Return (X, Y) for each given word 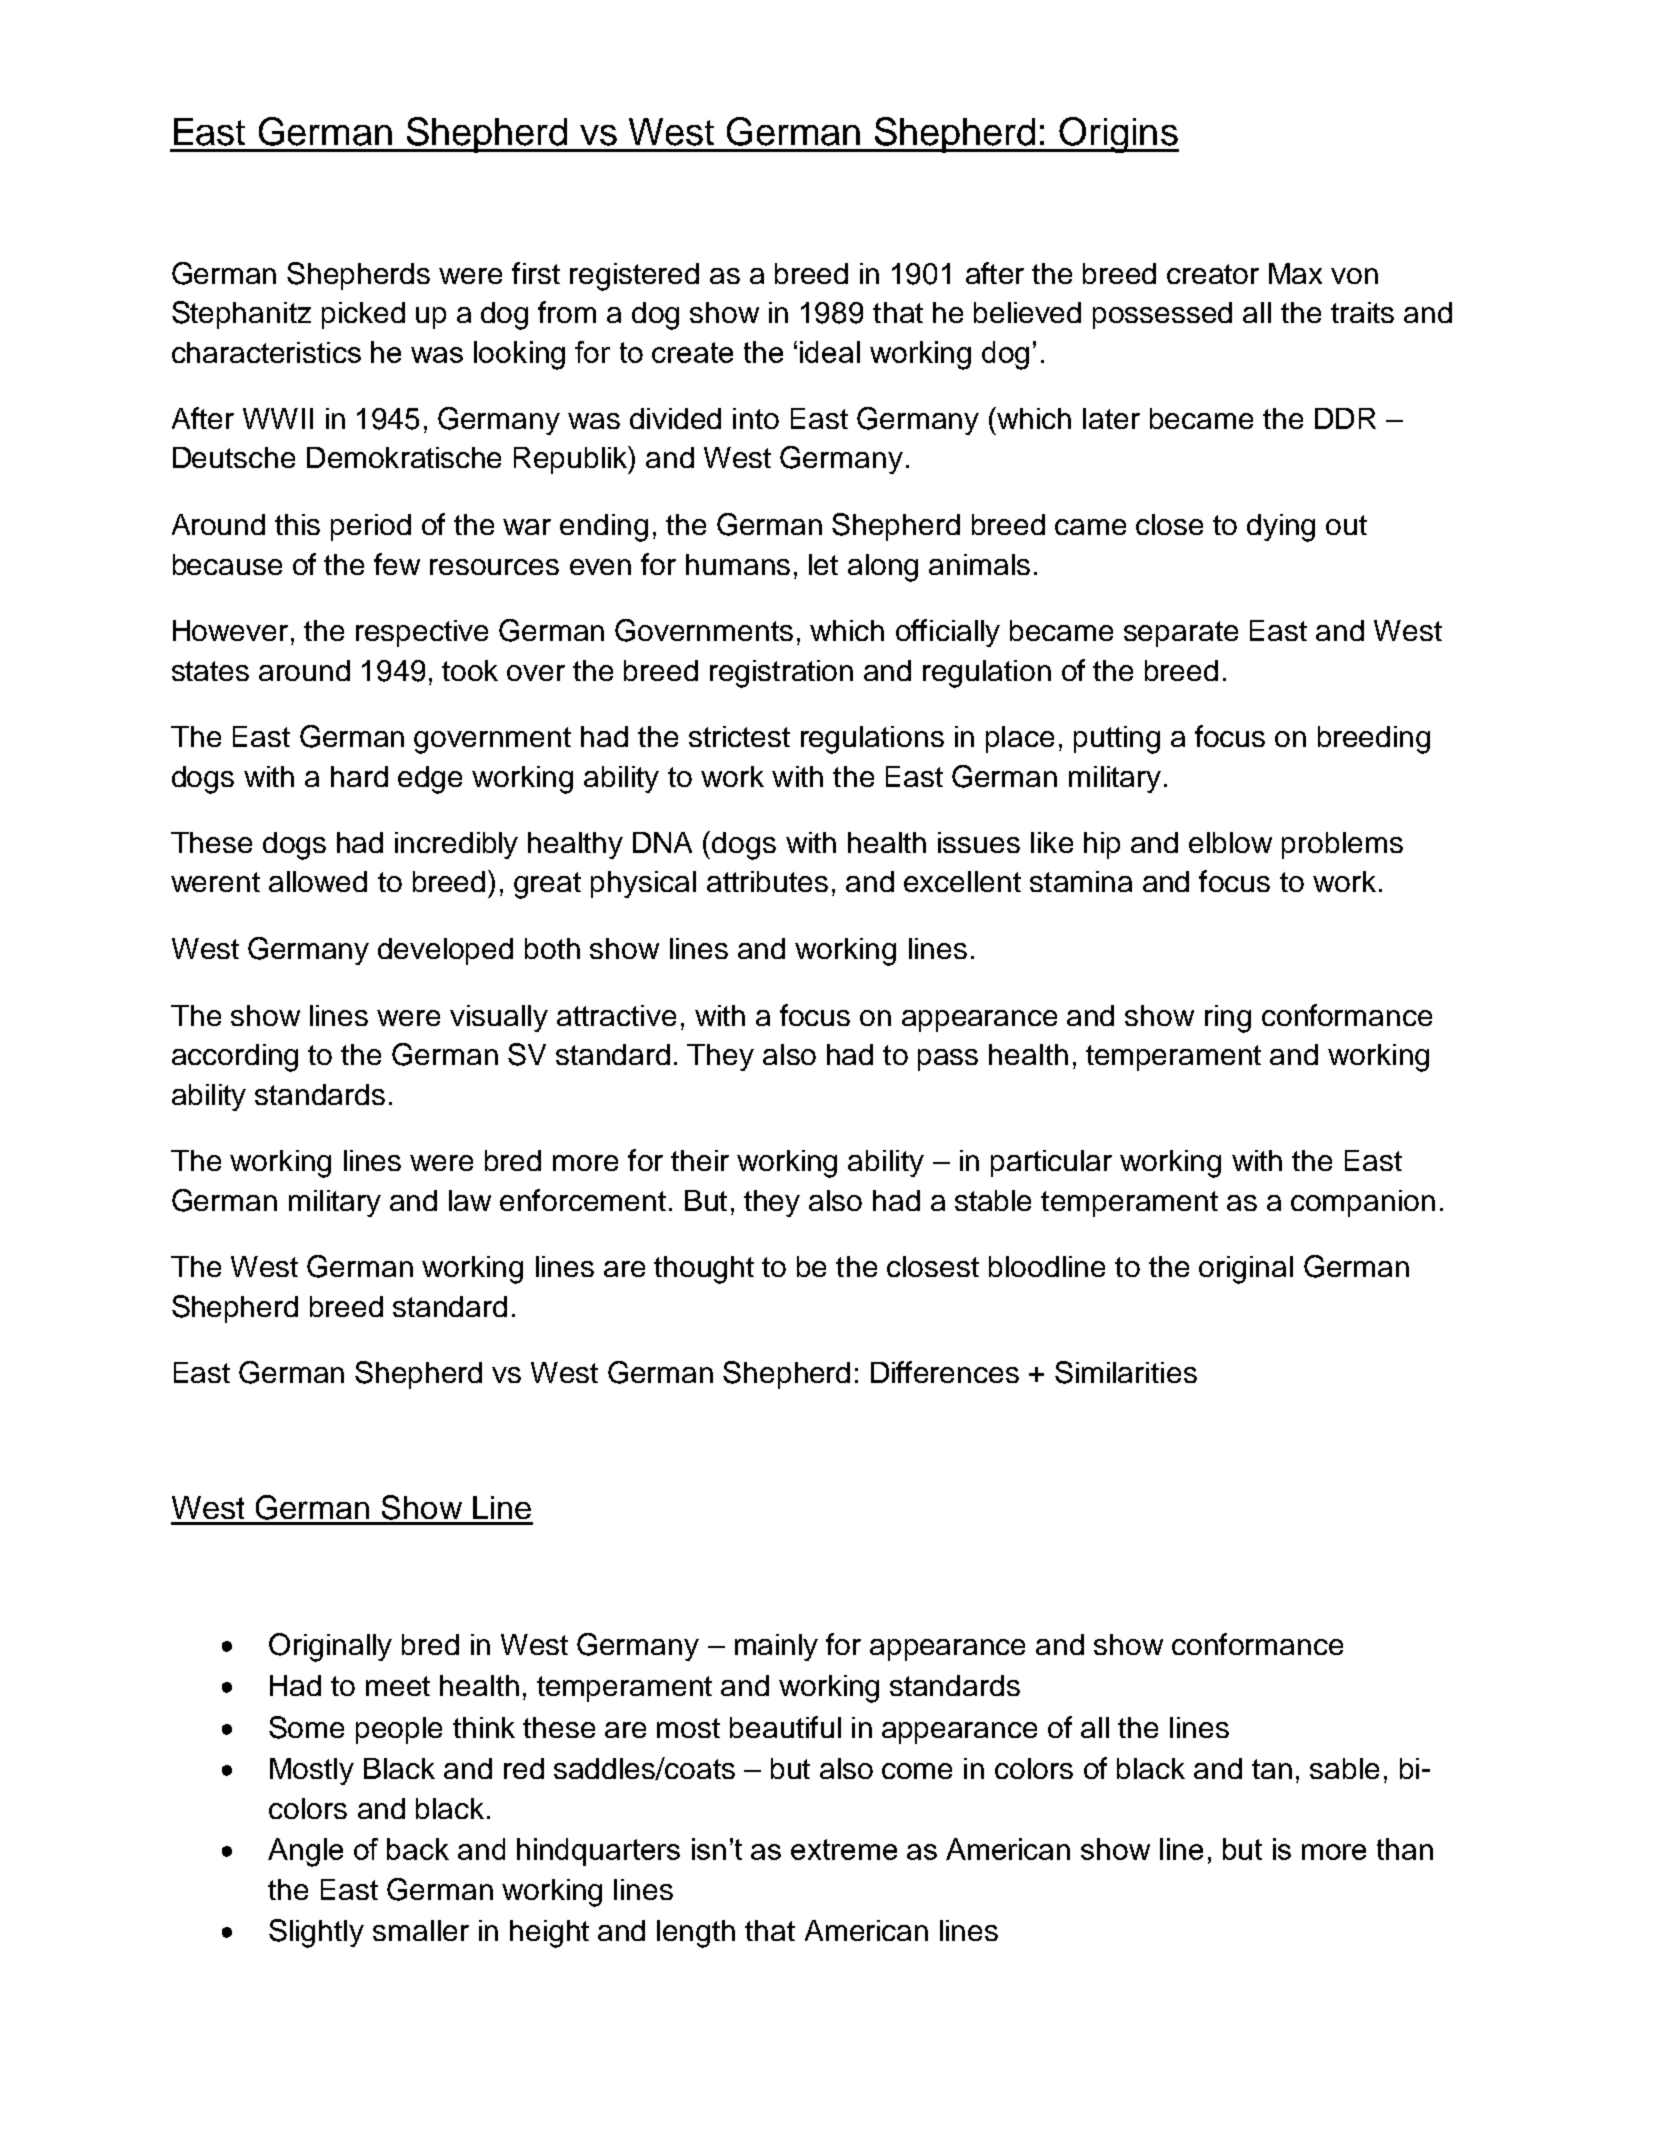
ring (1228, 1019)
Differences (945, 1372)
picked (363, 315)
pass (948, 1060)
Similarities (1126, 1372)
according (235, 1058)
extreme (844, 1849)
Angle (305, 1852)
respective (422, 633)
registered (634, 277)
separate (1181, 634)
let (823, 564)
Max (1295, 273)
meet (398, 1686)
